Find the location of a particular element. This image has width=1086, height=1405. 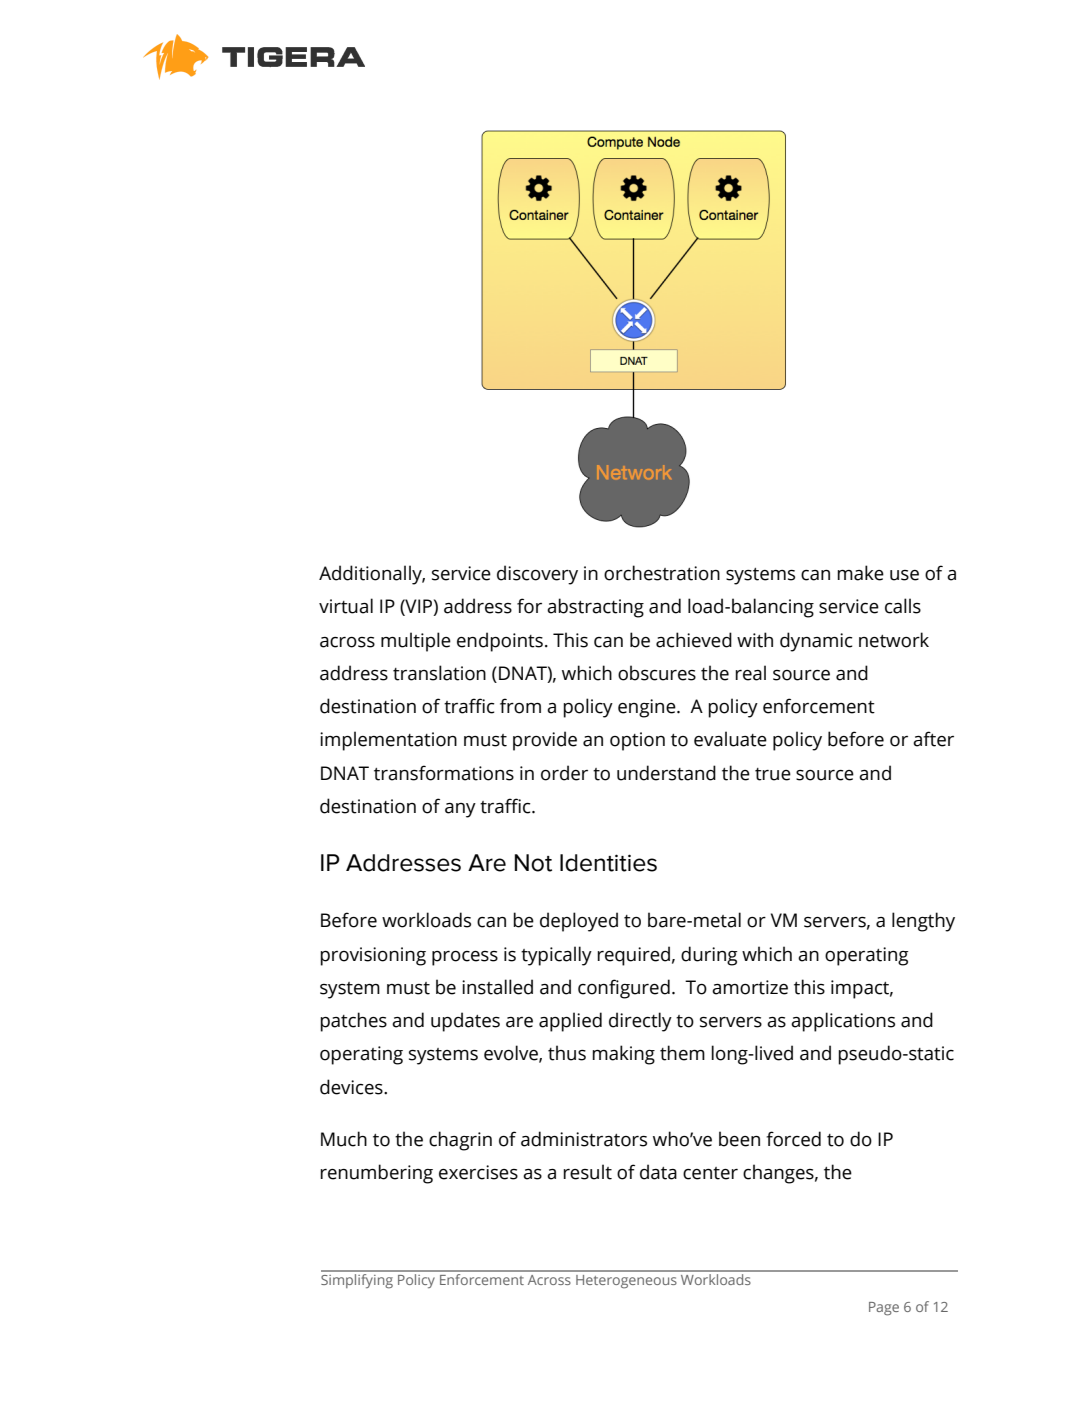

any is located at coordinates (460, 810).
